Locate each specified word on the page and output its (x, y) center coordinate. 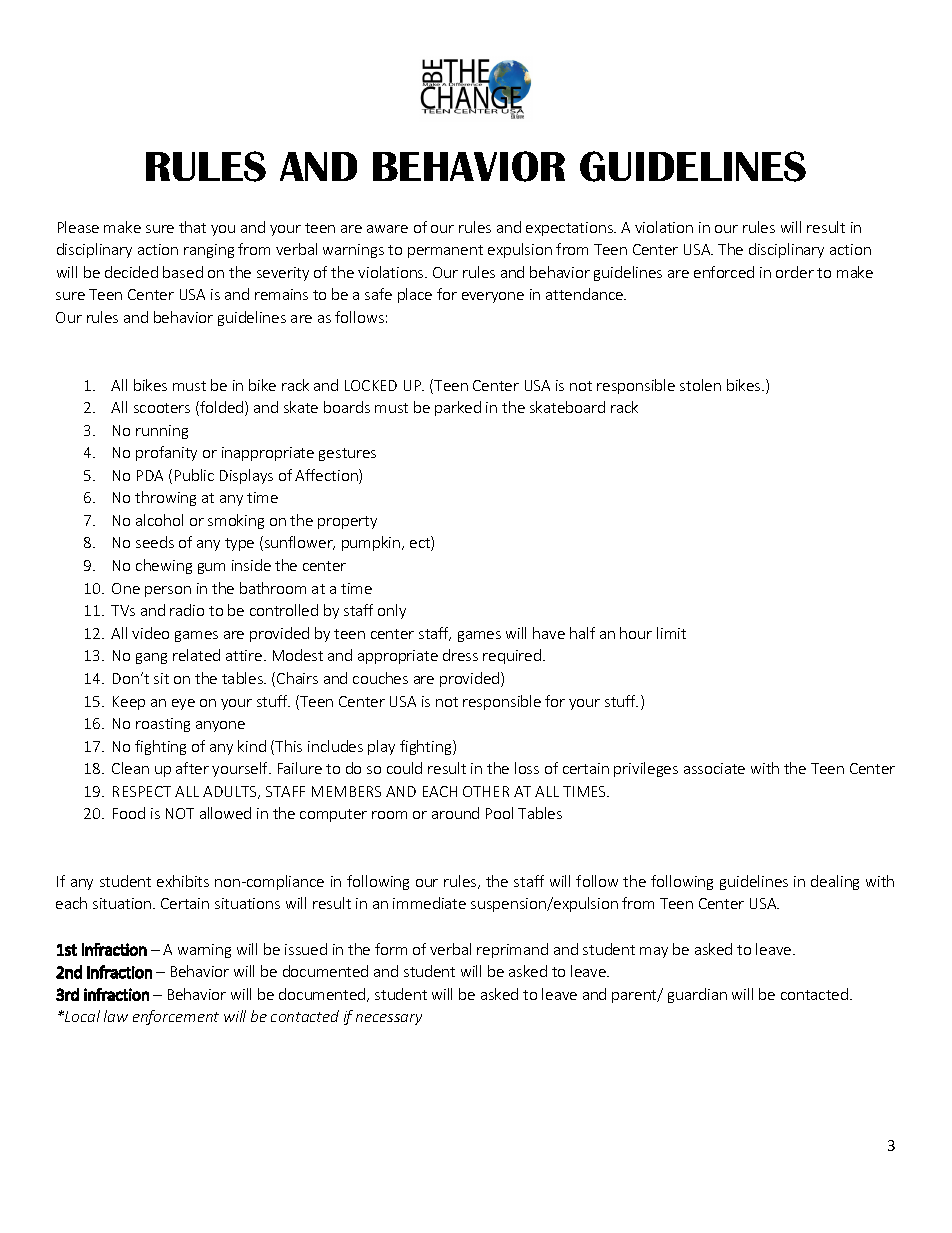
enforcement (176, 1017)
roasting (163, 725)
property (347, 522)
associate (714, 768)
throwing (165, 498)
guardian (697, 995)
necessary (389, 1019)
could (404, 768)
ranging (209, 251)
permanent (445, 251)
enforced (724, 272)
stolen (700, 385)
